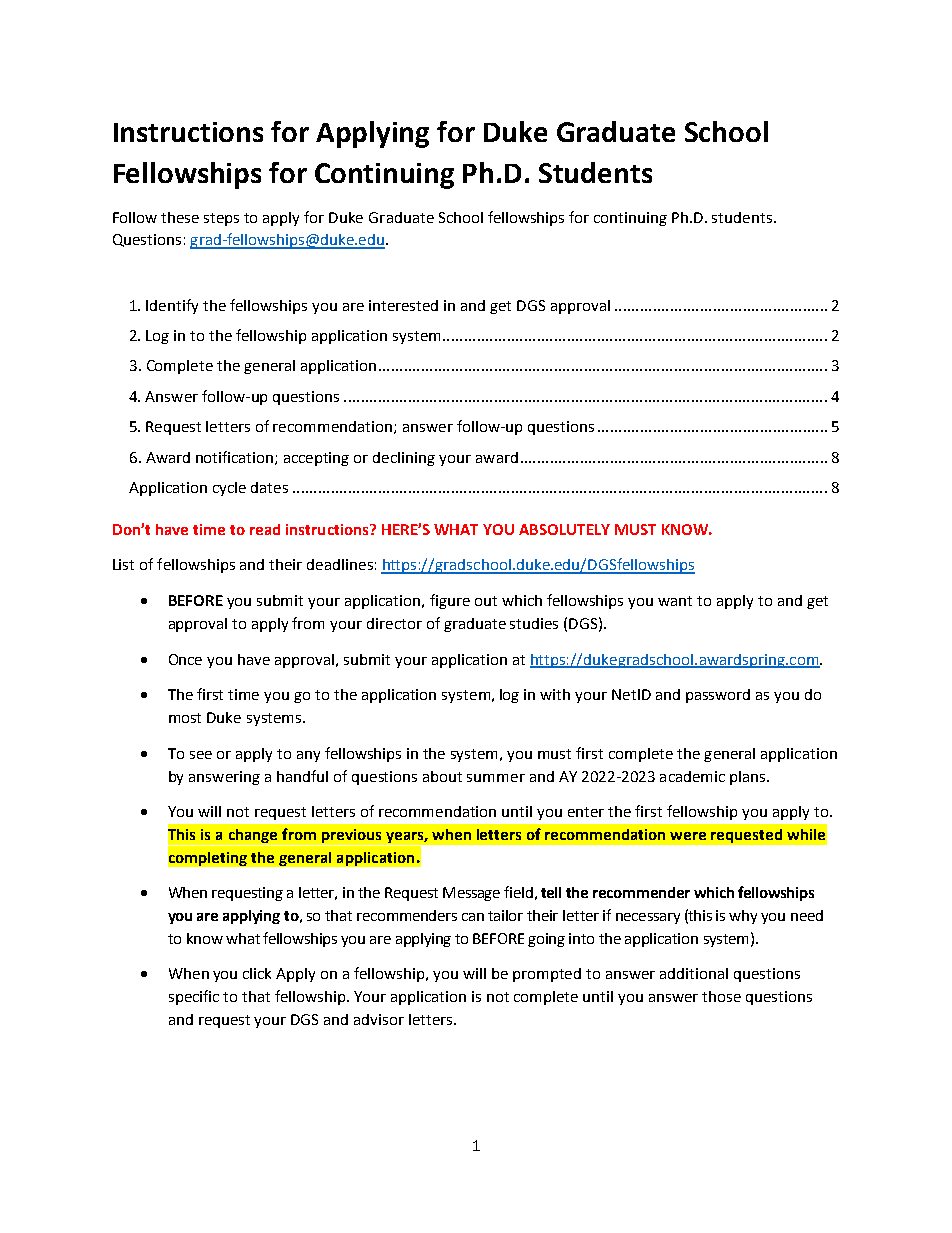  I want to click on were, so click(688, 836).
